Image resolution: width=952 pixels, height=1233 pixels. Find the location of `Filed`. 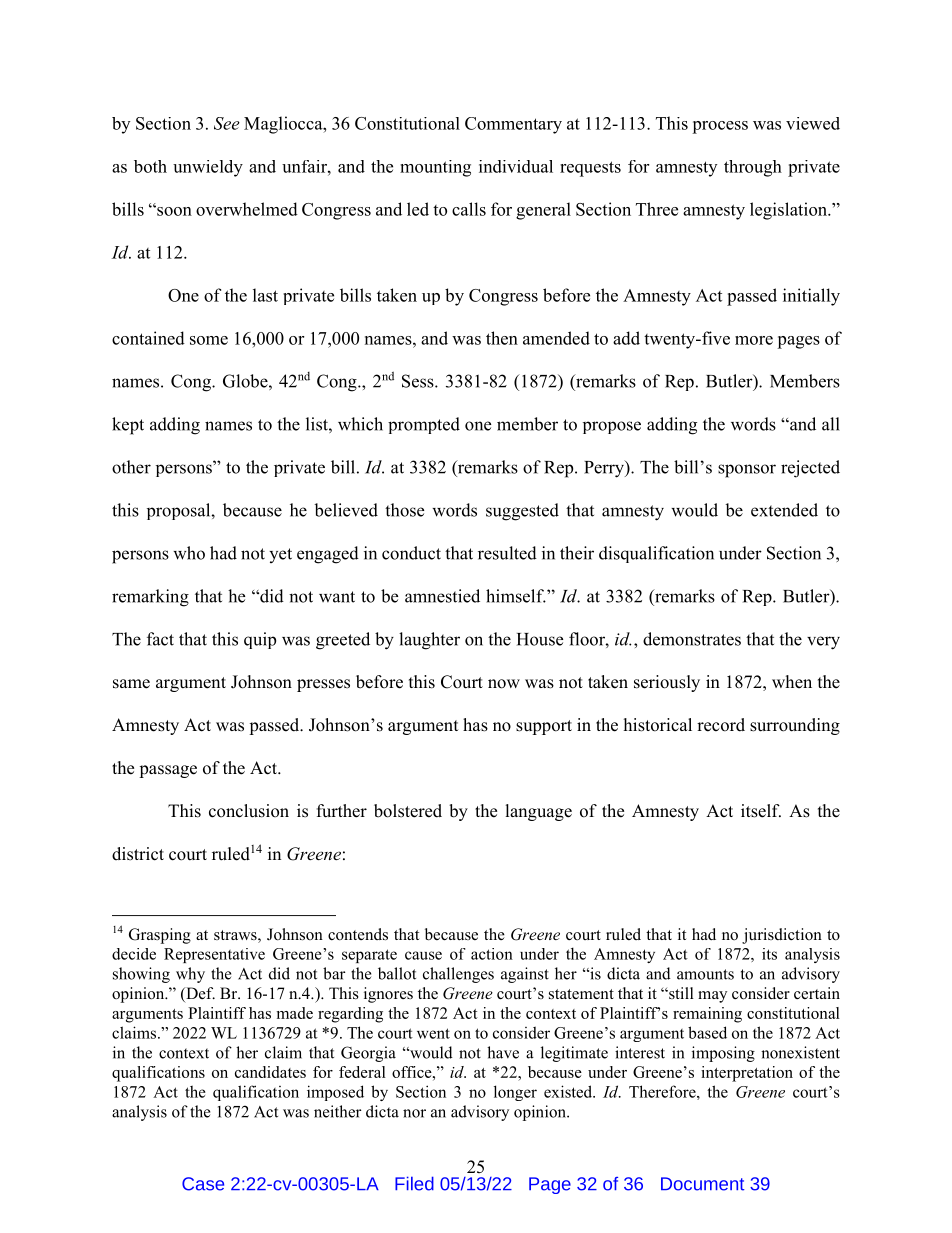

Filed is located at coordinates (414, 1183).
